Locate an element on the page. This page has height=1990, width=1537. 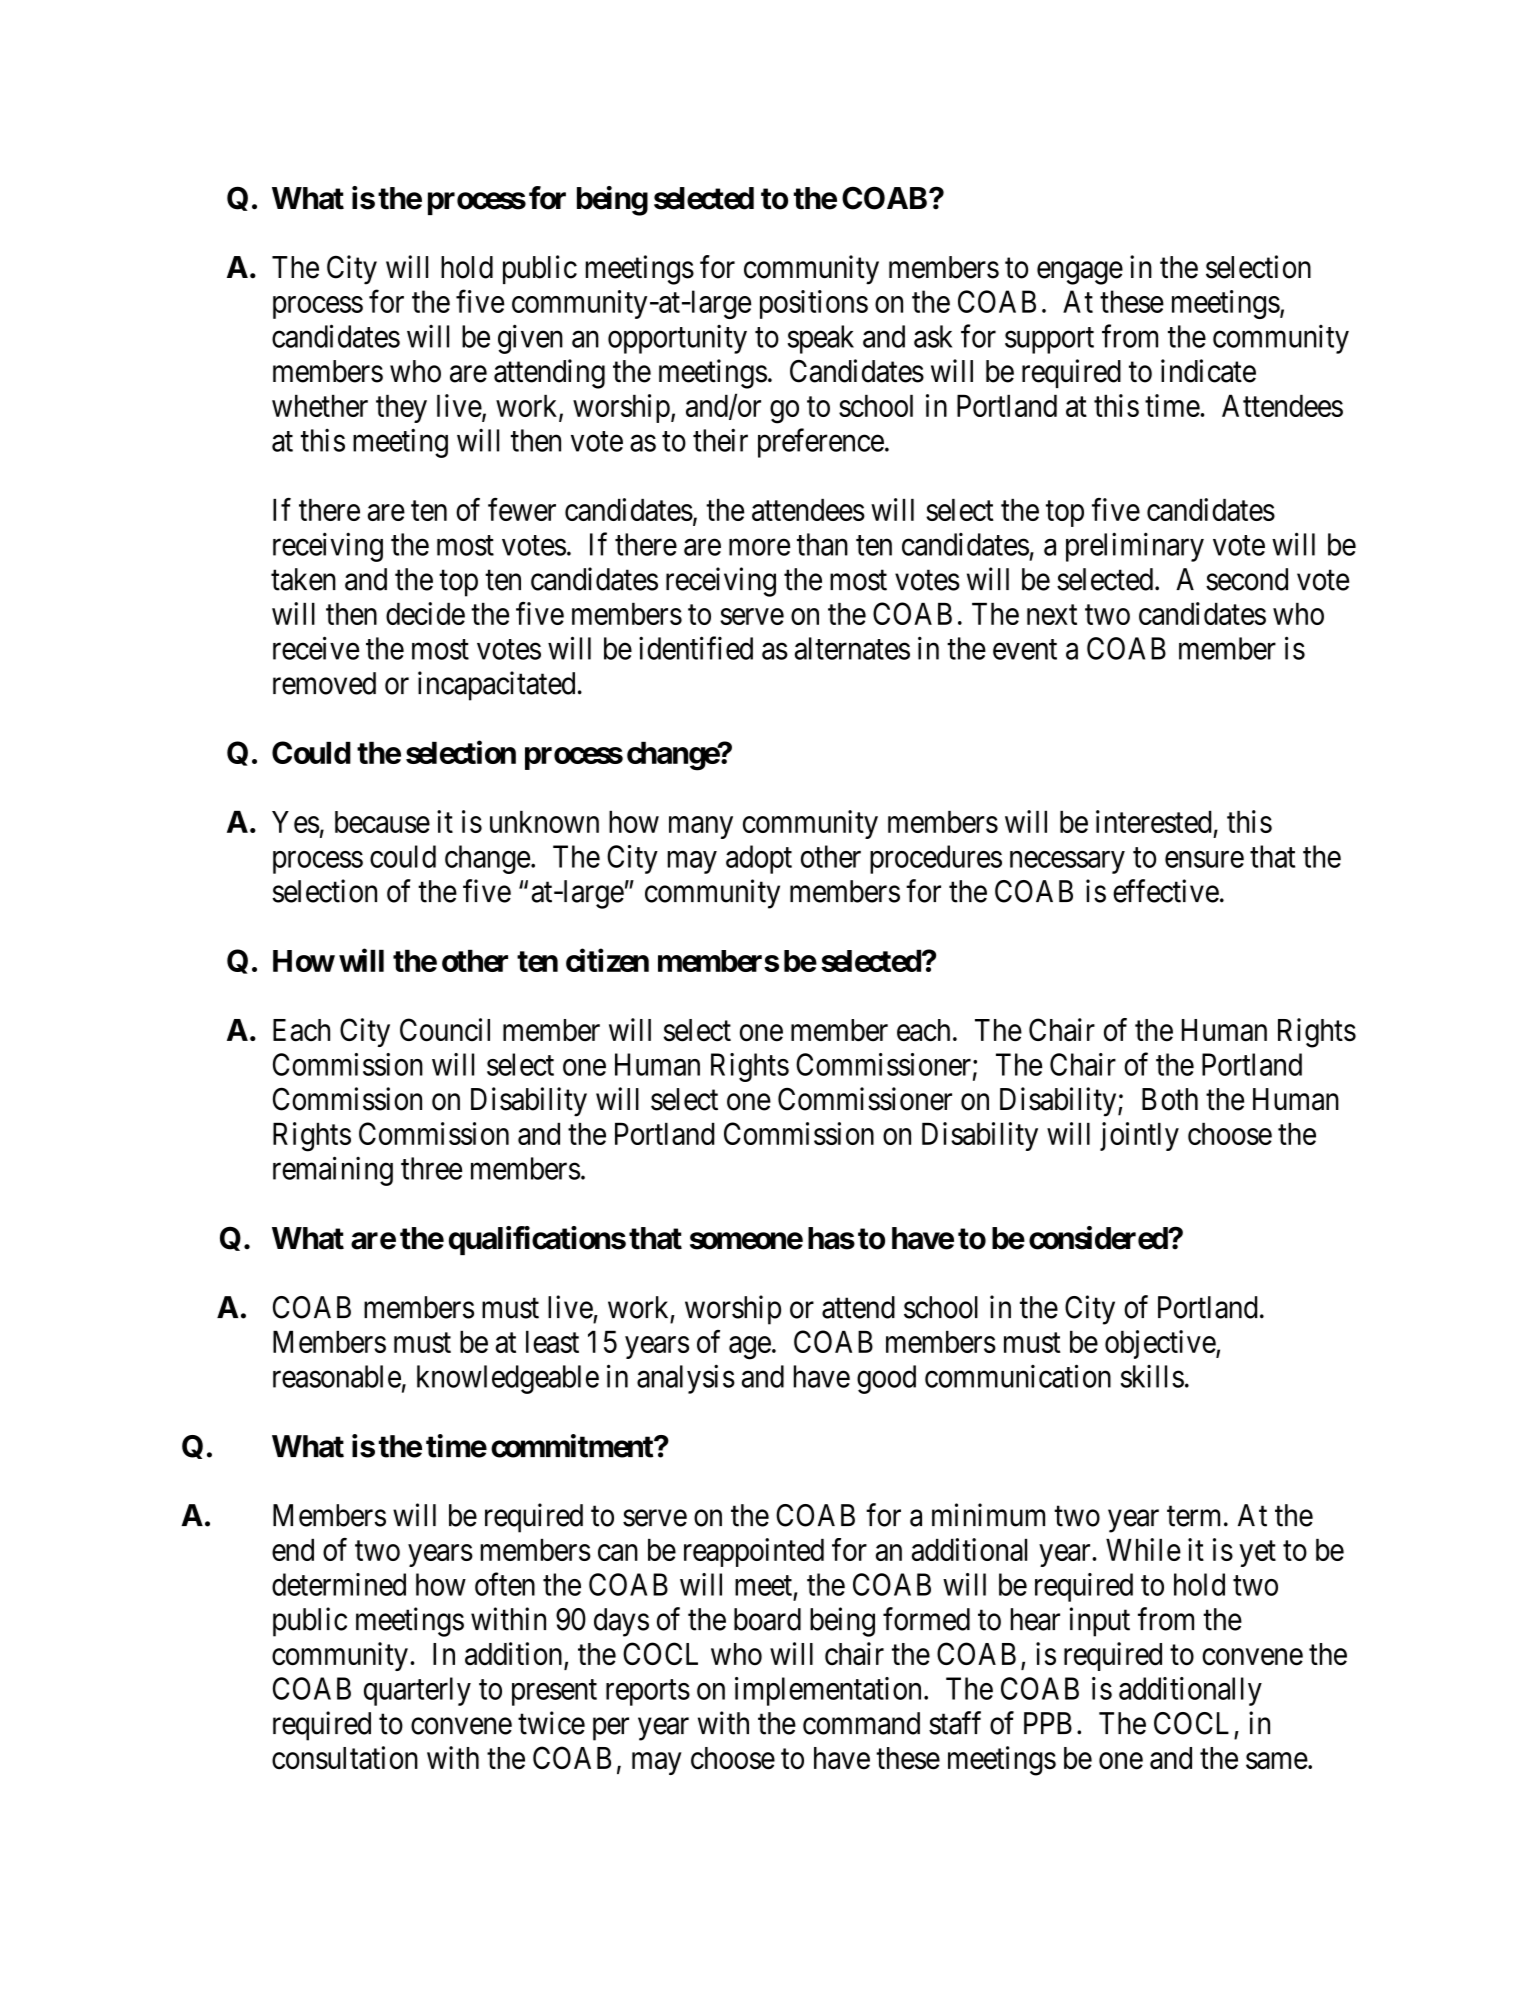
interested is located at coordinates (1154, 821).
